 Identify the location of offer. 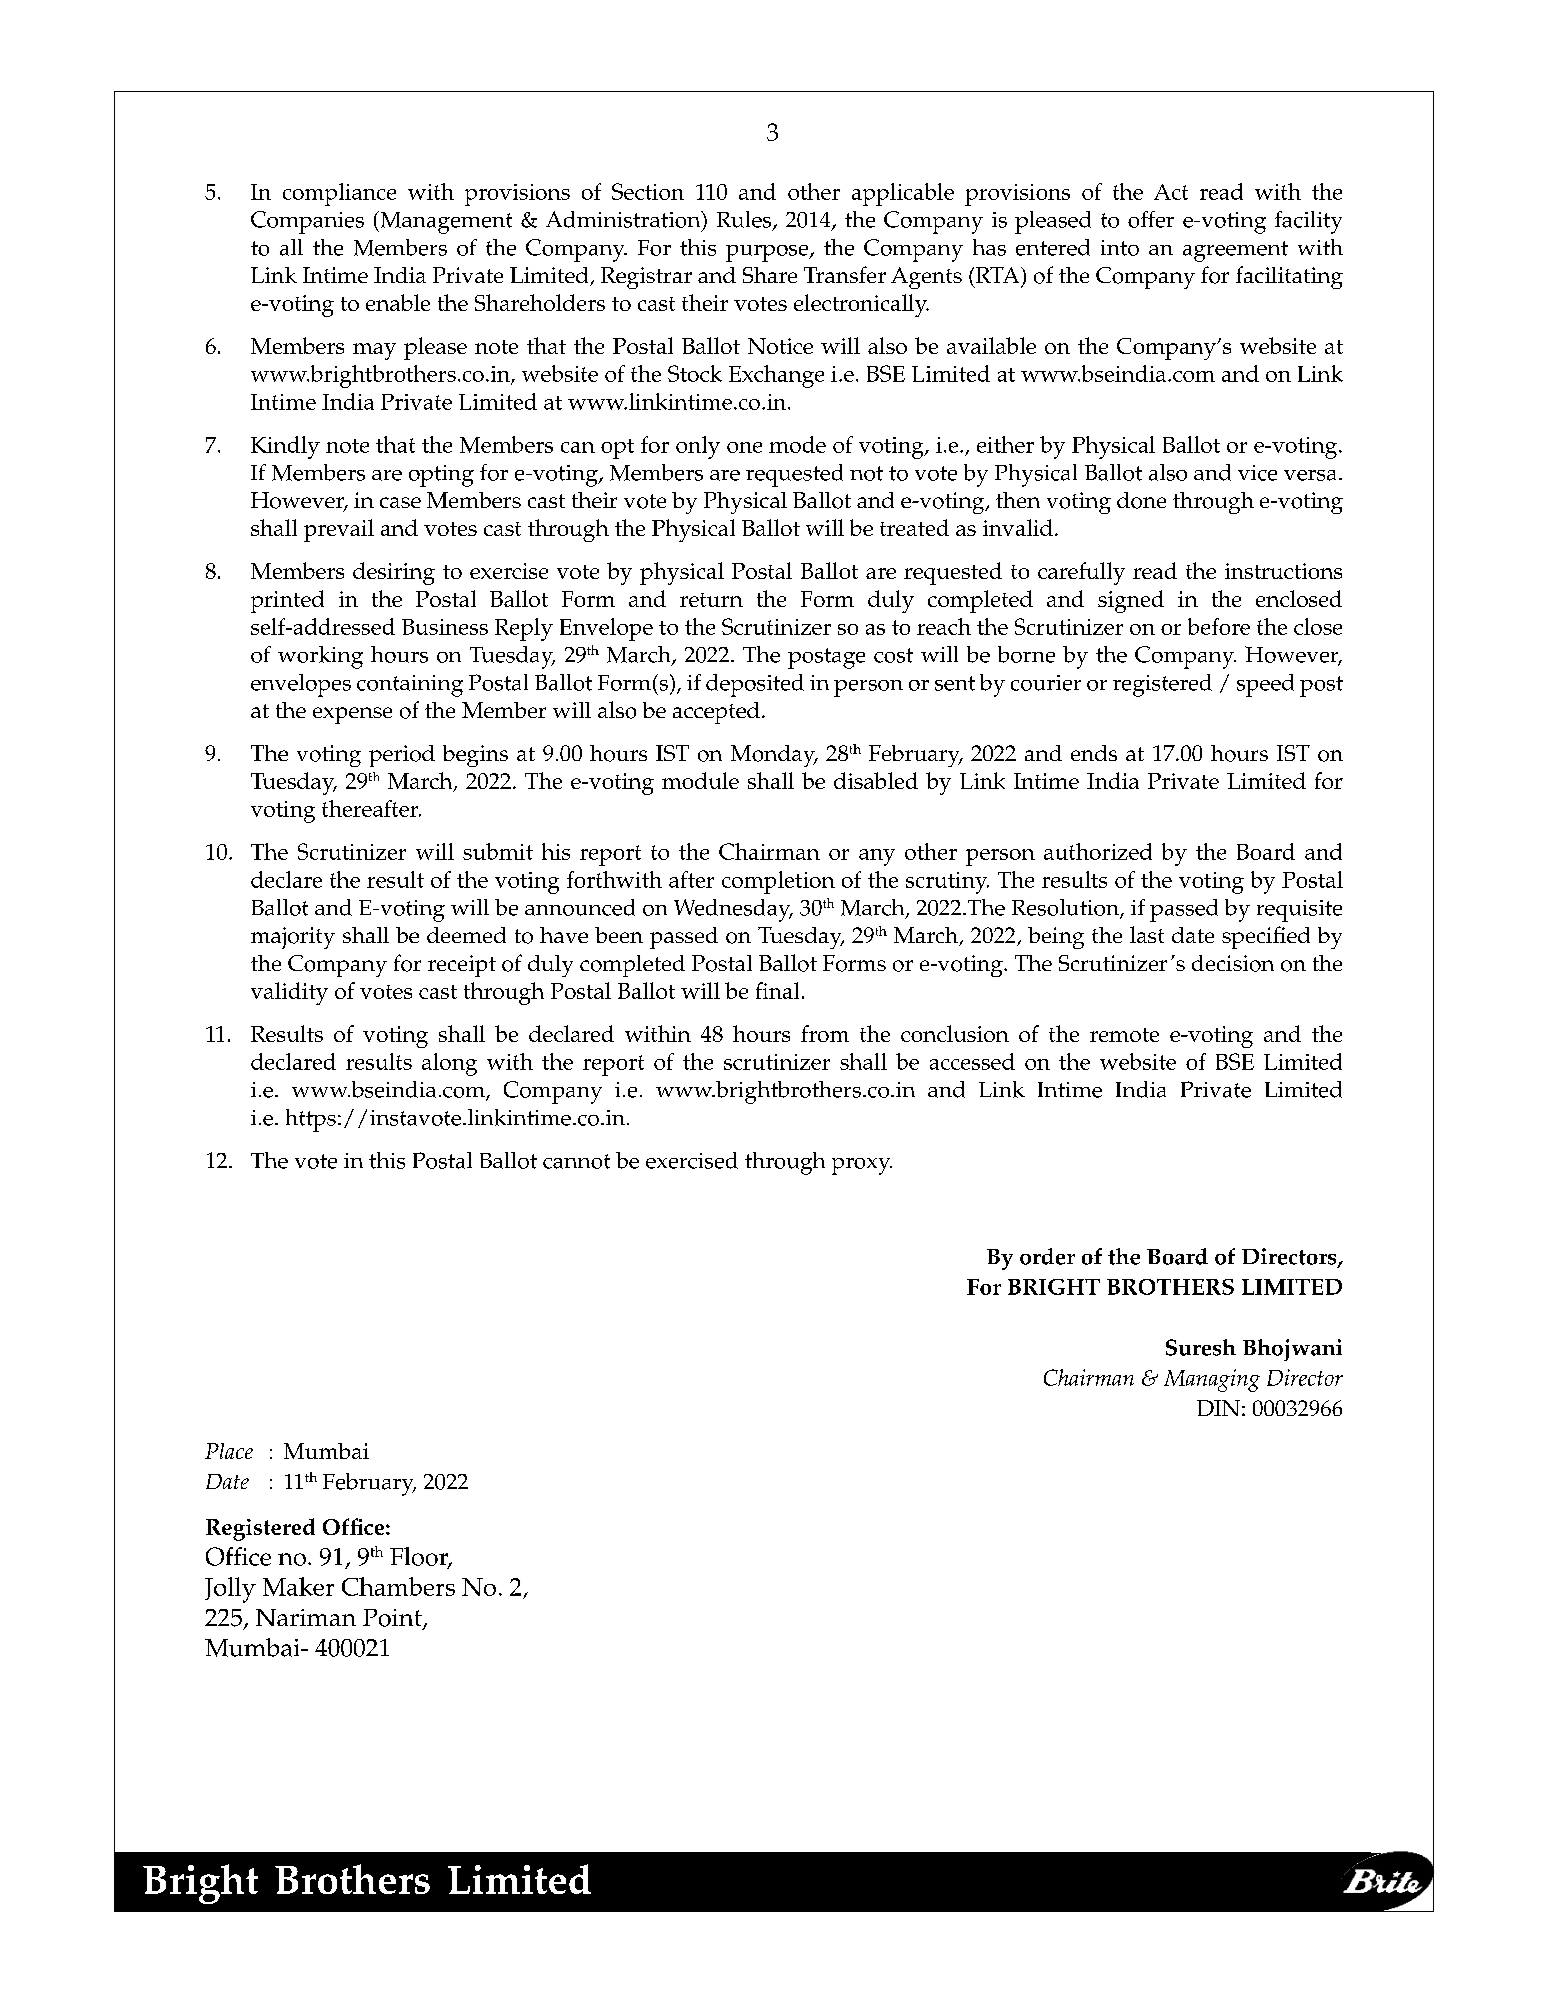
(1151, 219).
